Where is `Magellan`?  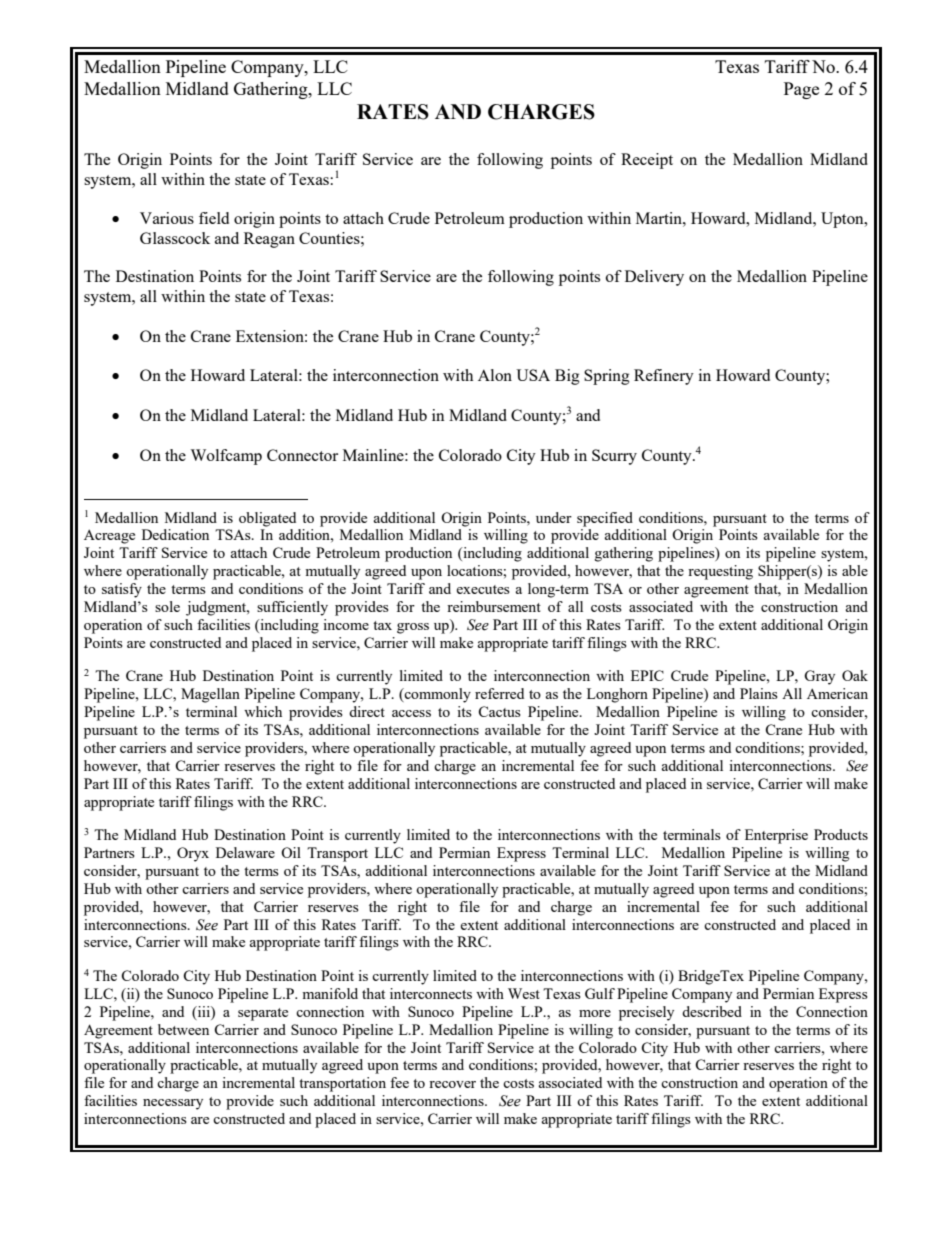
Magellan is located at coordinates (210, 695).
